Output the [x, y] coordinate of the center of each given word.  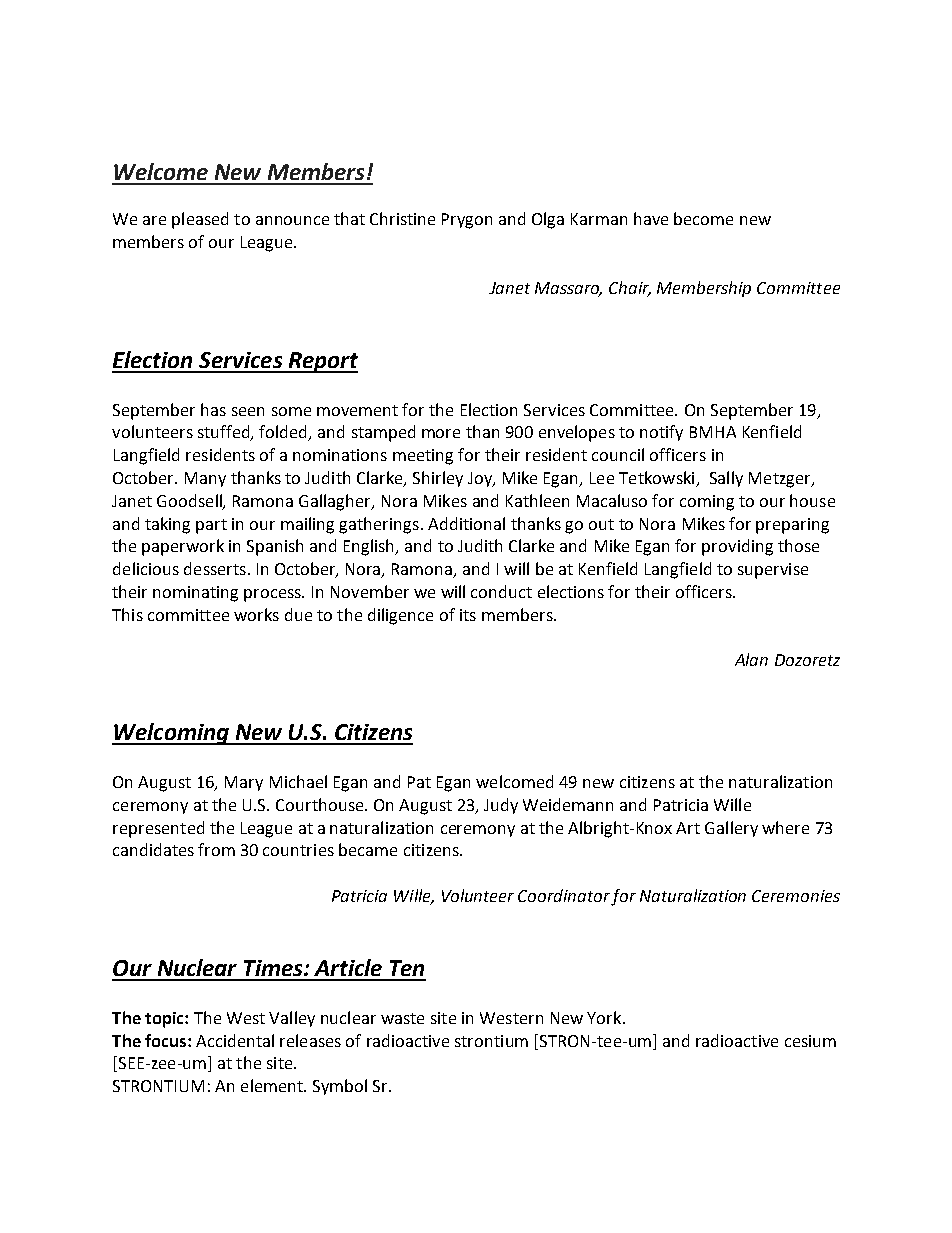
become [703, 218]
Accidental [235, 1040]
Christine [402, 218]
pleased [200, 220]
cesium [810, 1041]
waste [402, 1018]
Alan [751, 659]
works [256, 614]
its [468, 615]
